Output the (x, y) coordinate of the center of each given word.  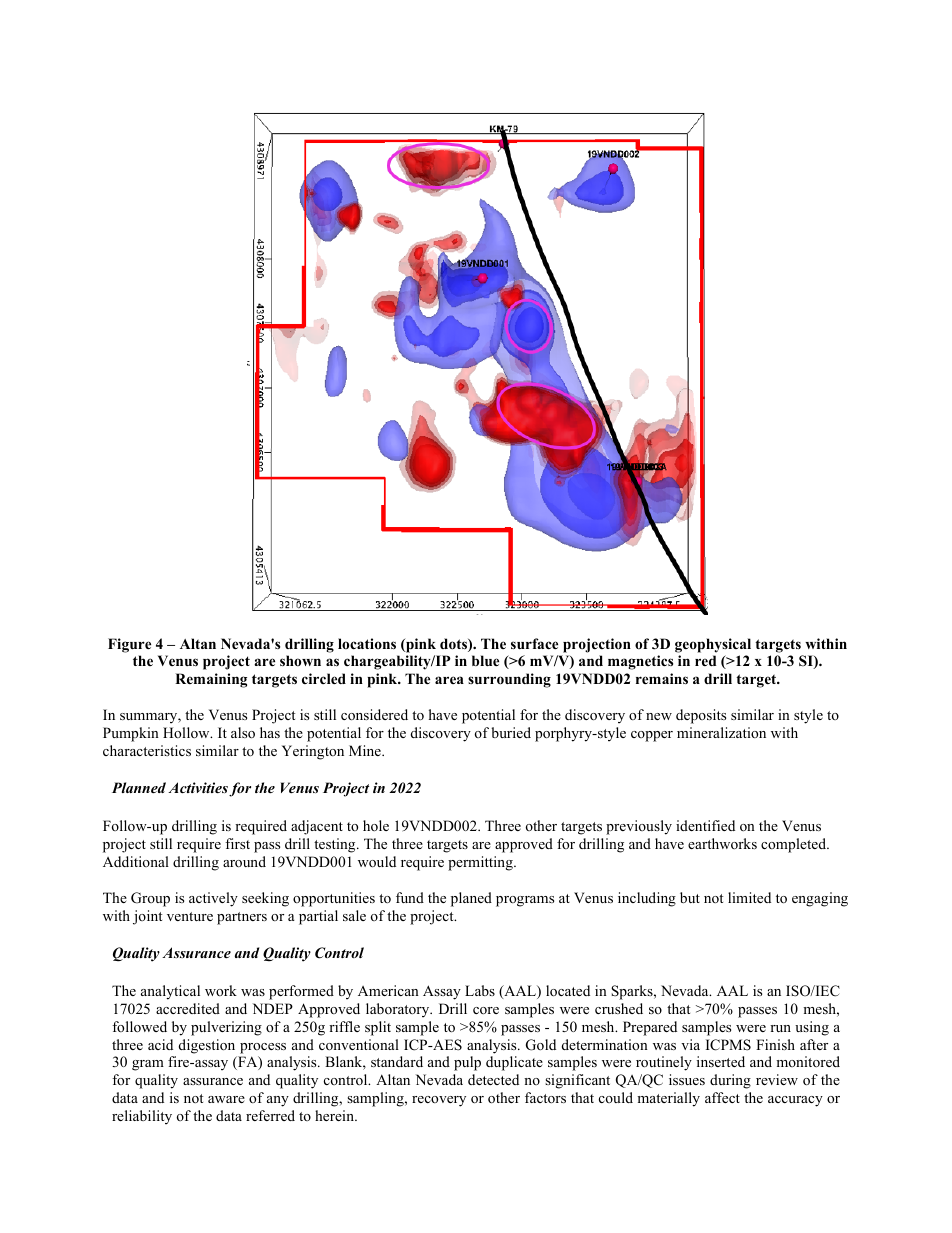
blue (485, 660)
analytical (170, 992)
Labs (480, 990)
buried (511, 732)
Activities (198, 787)
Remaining (211, 680)
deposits (701, 716)
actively (213, 899)
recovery (439, 1101)
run (780, 1028)
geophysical (713, 645)
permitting (481, 863)
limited (749, 897)
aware (226, 1099)
